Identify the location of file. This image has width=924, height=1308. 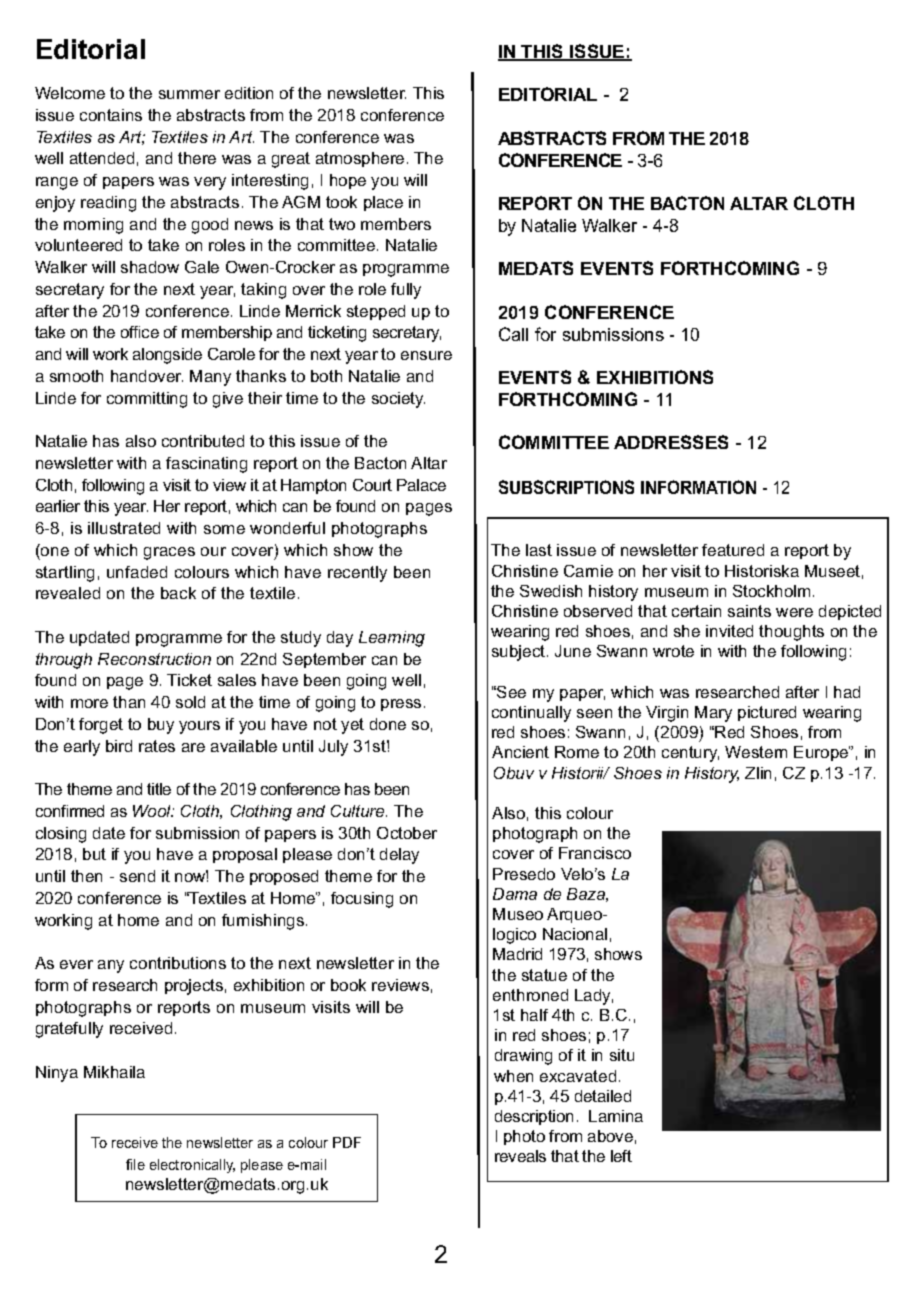
(135, 1164).
